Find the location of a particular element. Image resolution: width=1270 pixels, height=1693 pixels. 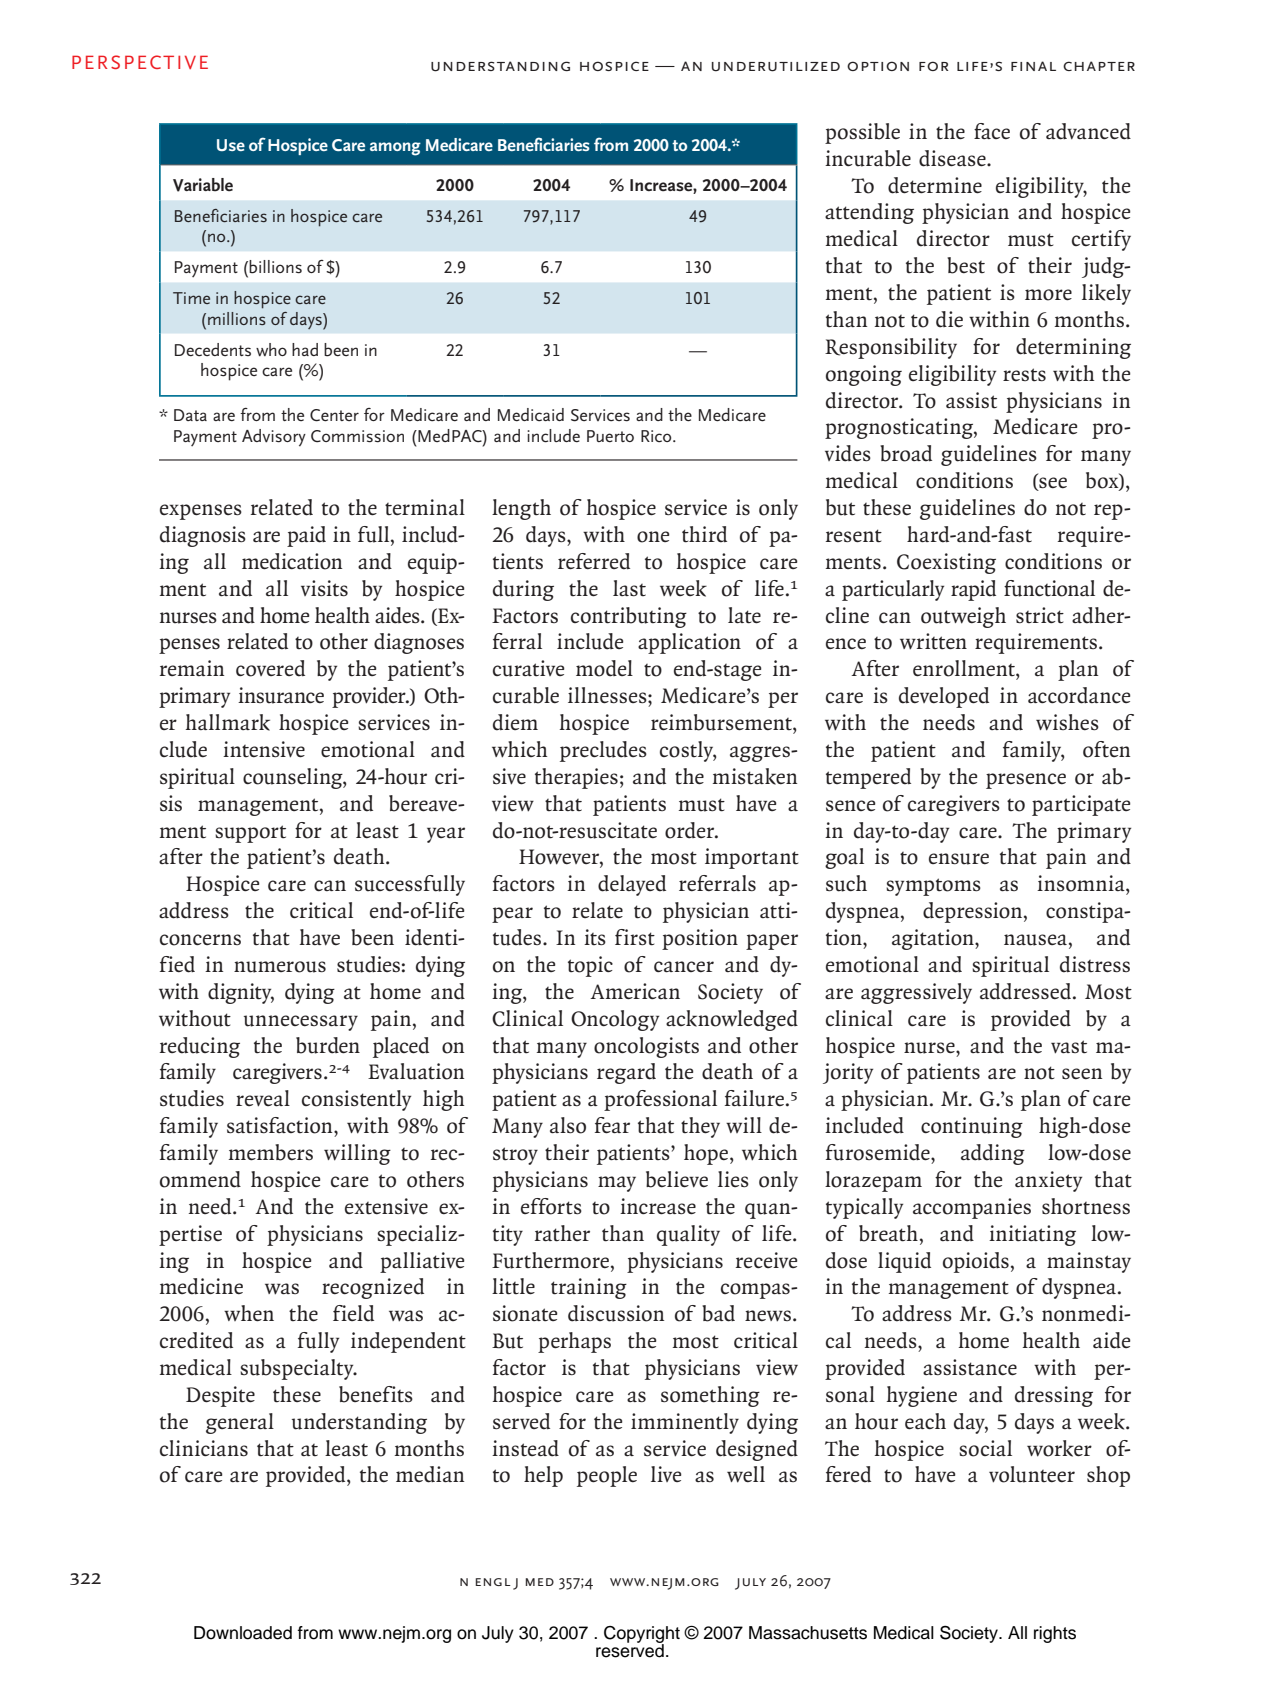

insurance is located at coordinates (281, 695).
